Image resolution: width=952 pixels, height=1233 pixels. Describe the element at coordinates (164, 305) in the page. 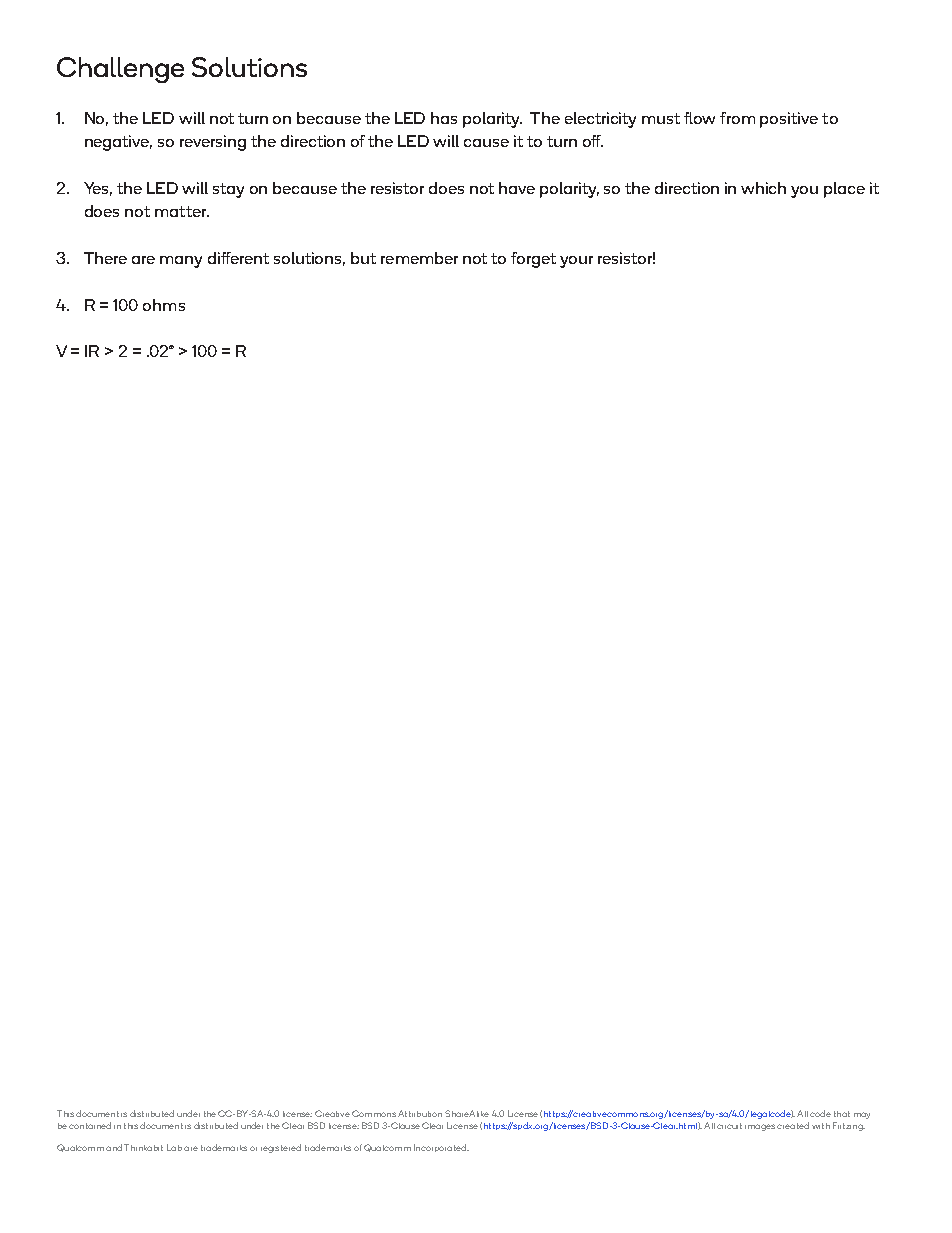

I see `ohms` at that location.
